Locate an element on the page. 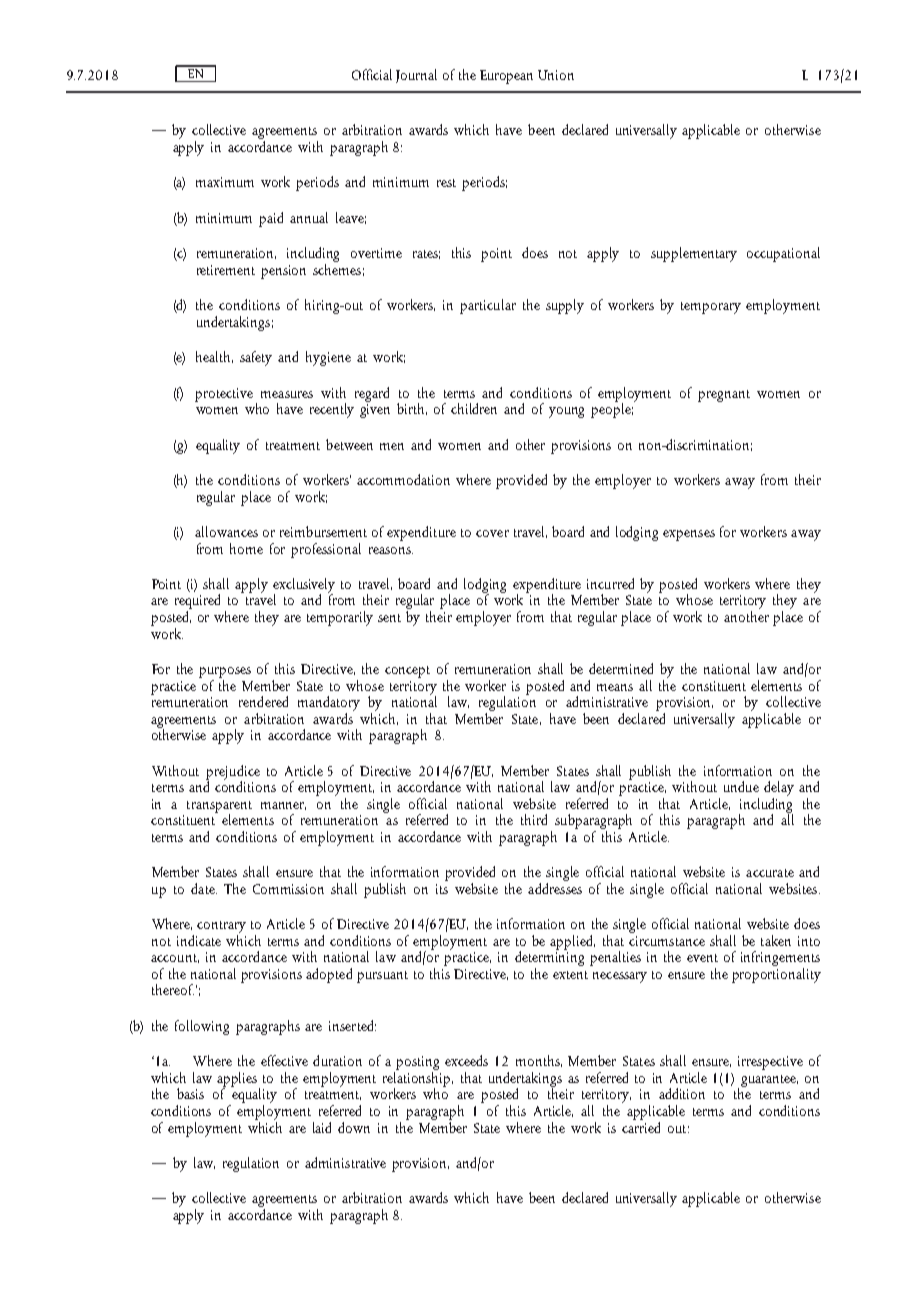  exceeds is located at coordinates (466, 1060).
